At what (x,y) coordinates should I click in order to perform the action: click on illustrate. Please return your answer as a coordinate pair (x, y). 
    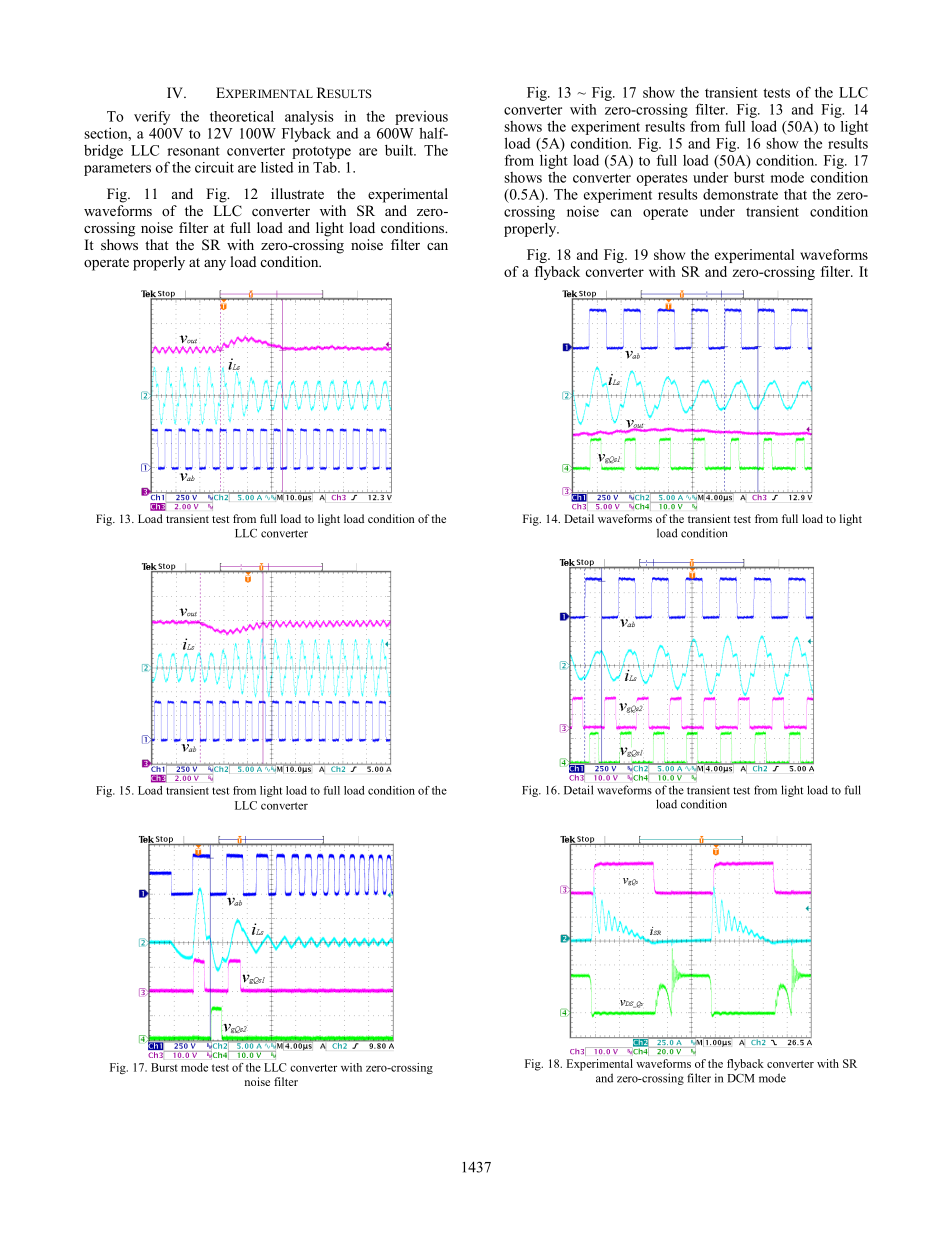
    Looking at the image, I should click on (297, 193).
